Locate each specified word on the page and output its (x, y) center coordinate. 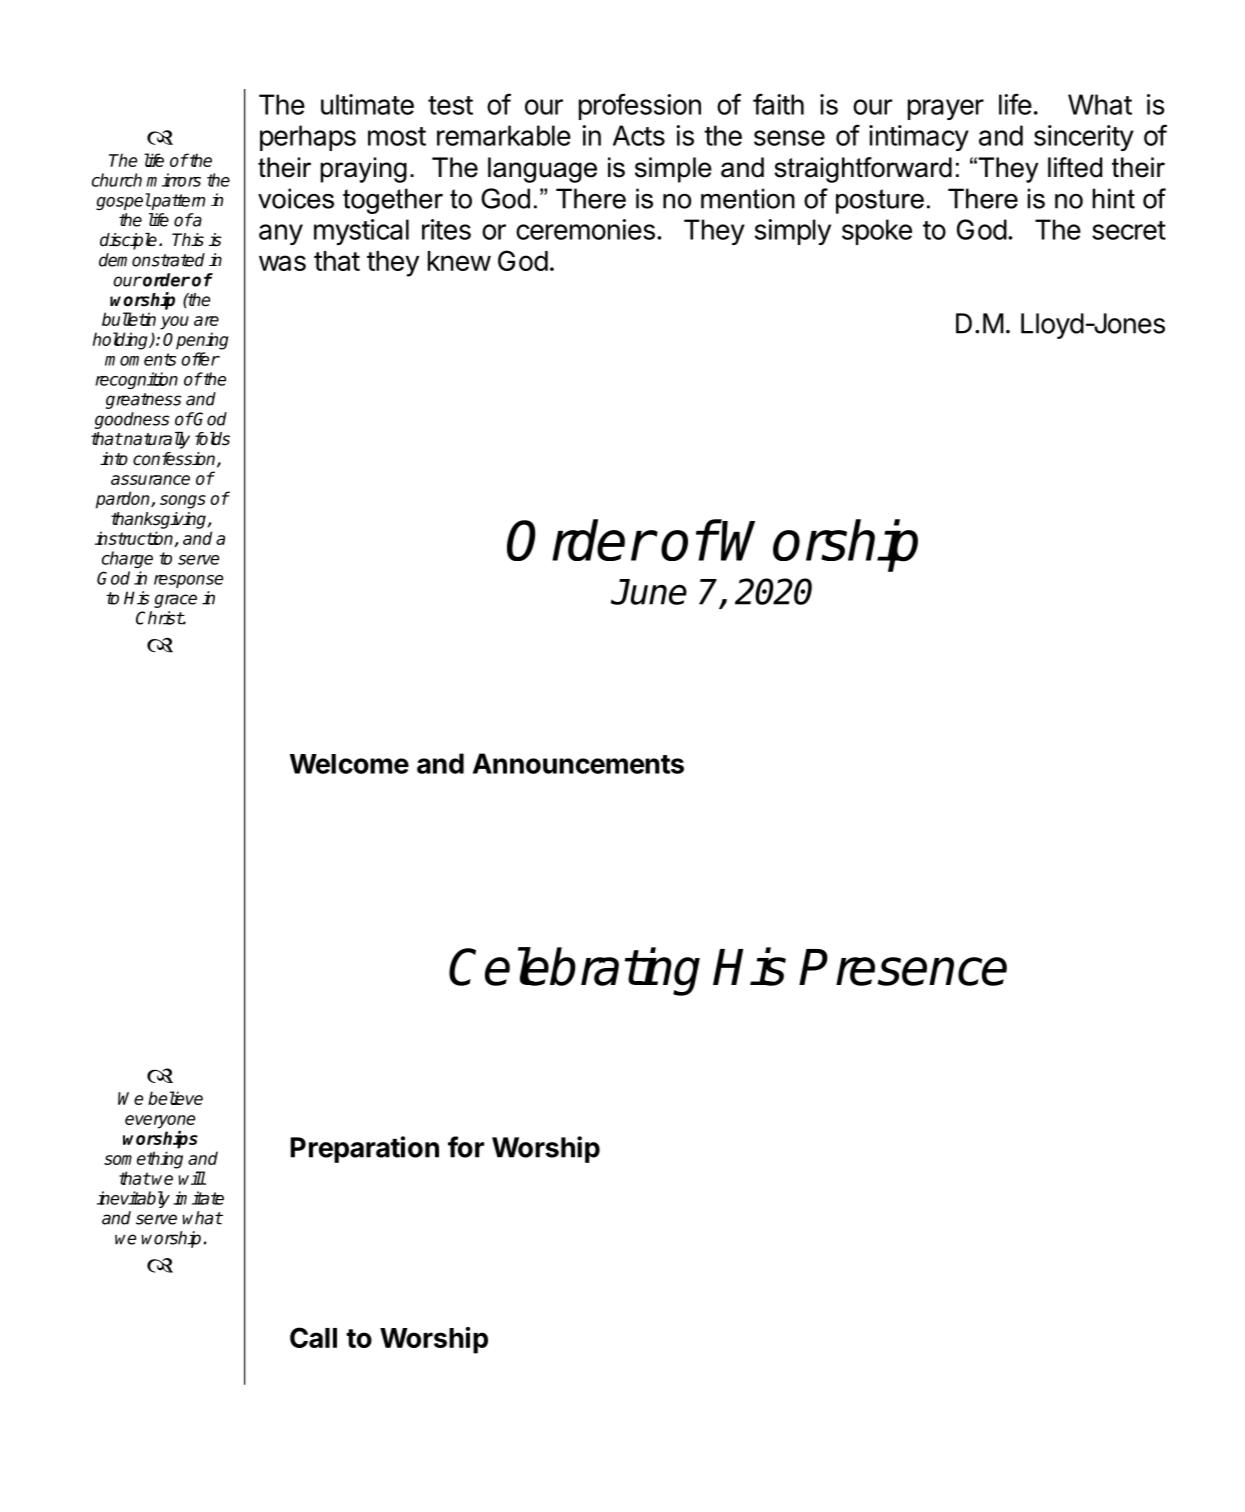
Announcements (578, 763)
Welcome (349, 764)
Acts (639, 135)
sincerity (1084, 138)
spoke (877, 232)
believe (175, 1098)
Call (313, 1337)
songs (183, 502)
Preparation (364, 1149)
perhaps (308, 138)
